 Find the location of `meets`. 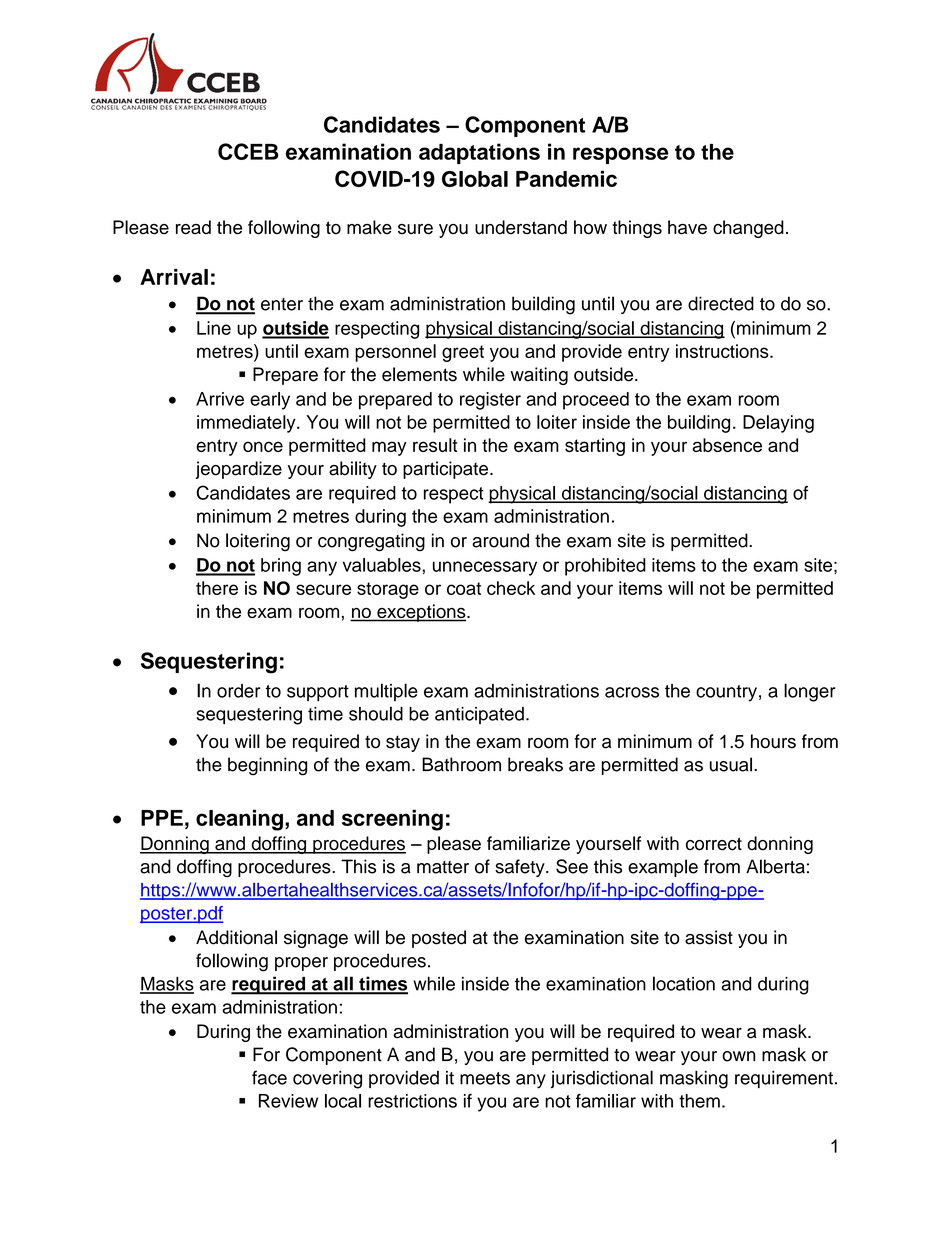

meets is located at coordinates (485, 1078).
